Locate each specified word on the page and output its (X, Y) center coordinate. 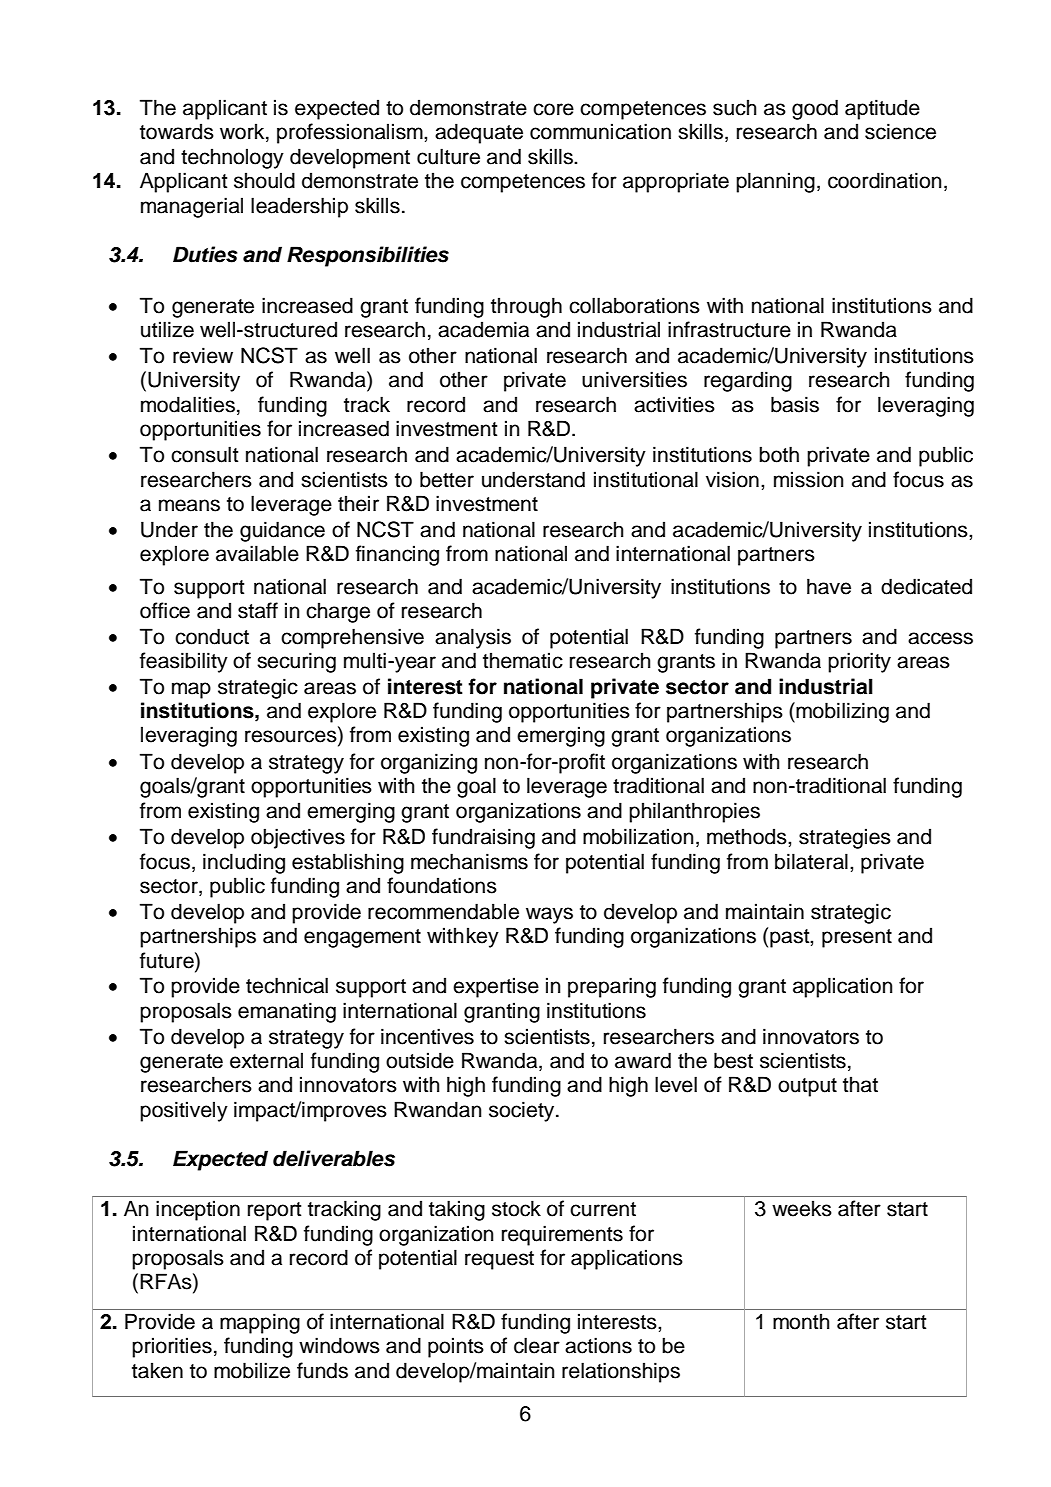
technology (232, 158)
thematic (523, 660)
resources (292, 737)
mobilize (252, 1370)
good (815, 109)
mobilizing (842, 712)
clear (537, 1345)
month (801, 1321)
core (553, 109)
